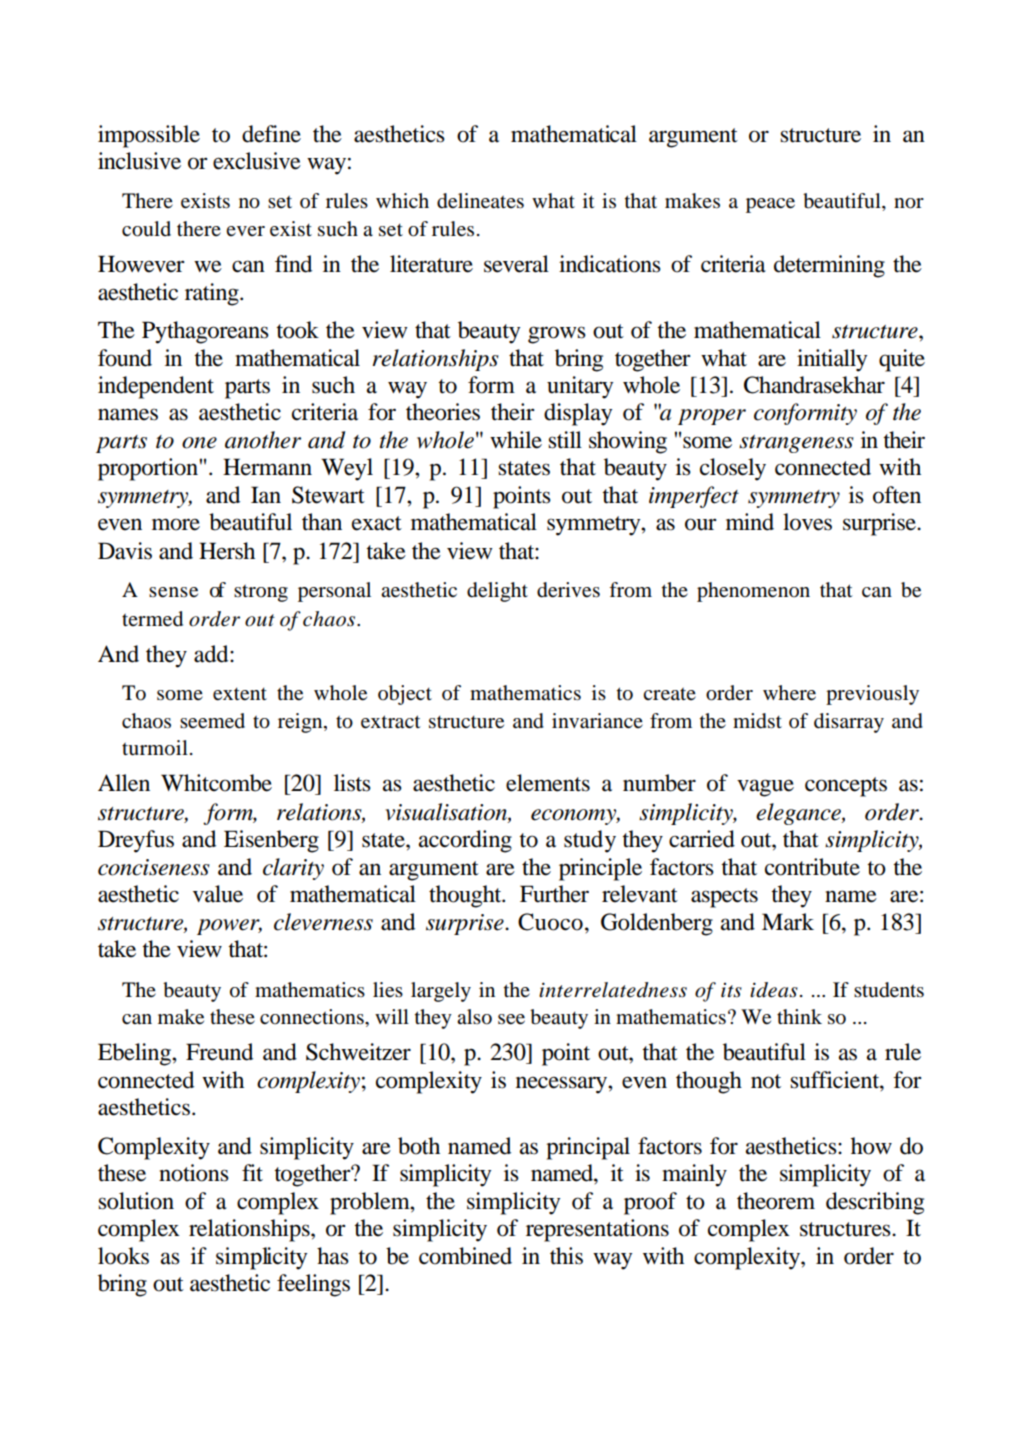 Image resolution: width=1022 pixels, height=1443 pixels. I want to click on invariance, so click(597, 721).
